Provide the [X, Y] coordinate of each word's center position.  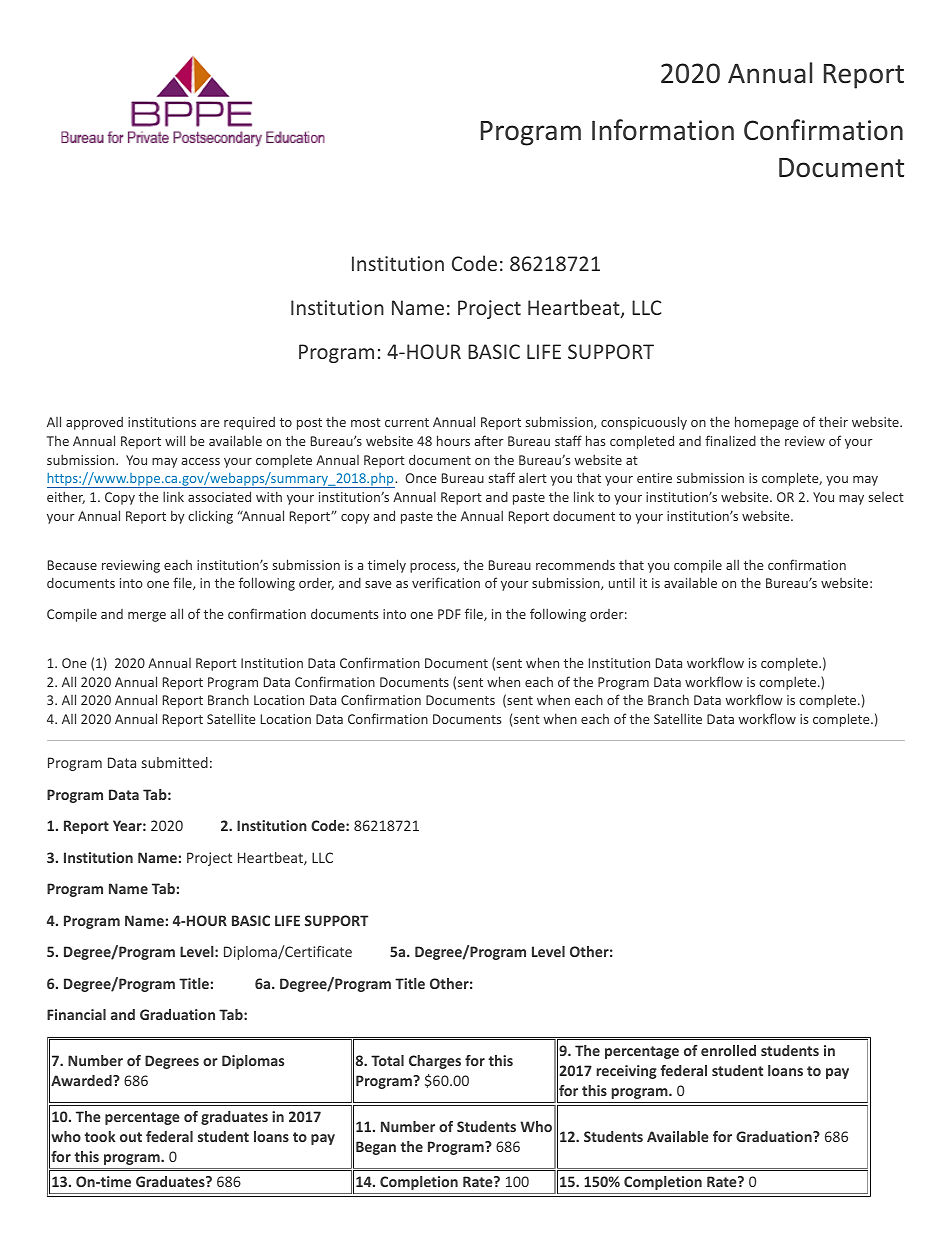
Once [421, 478]
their [833, 421]
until [622, 582]
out [131, 1137]
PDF [449, 614]
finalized [730, 440]
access [200, 461]
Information [663, 130]
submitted [175, 762]
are [210, 423]
